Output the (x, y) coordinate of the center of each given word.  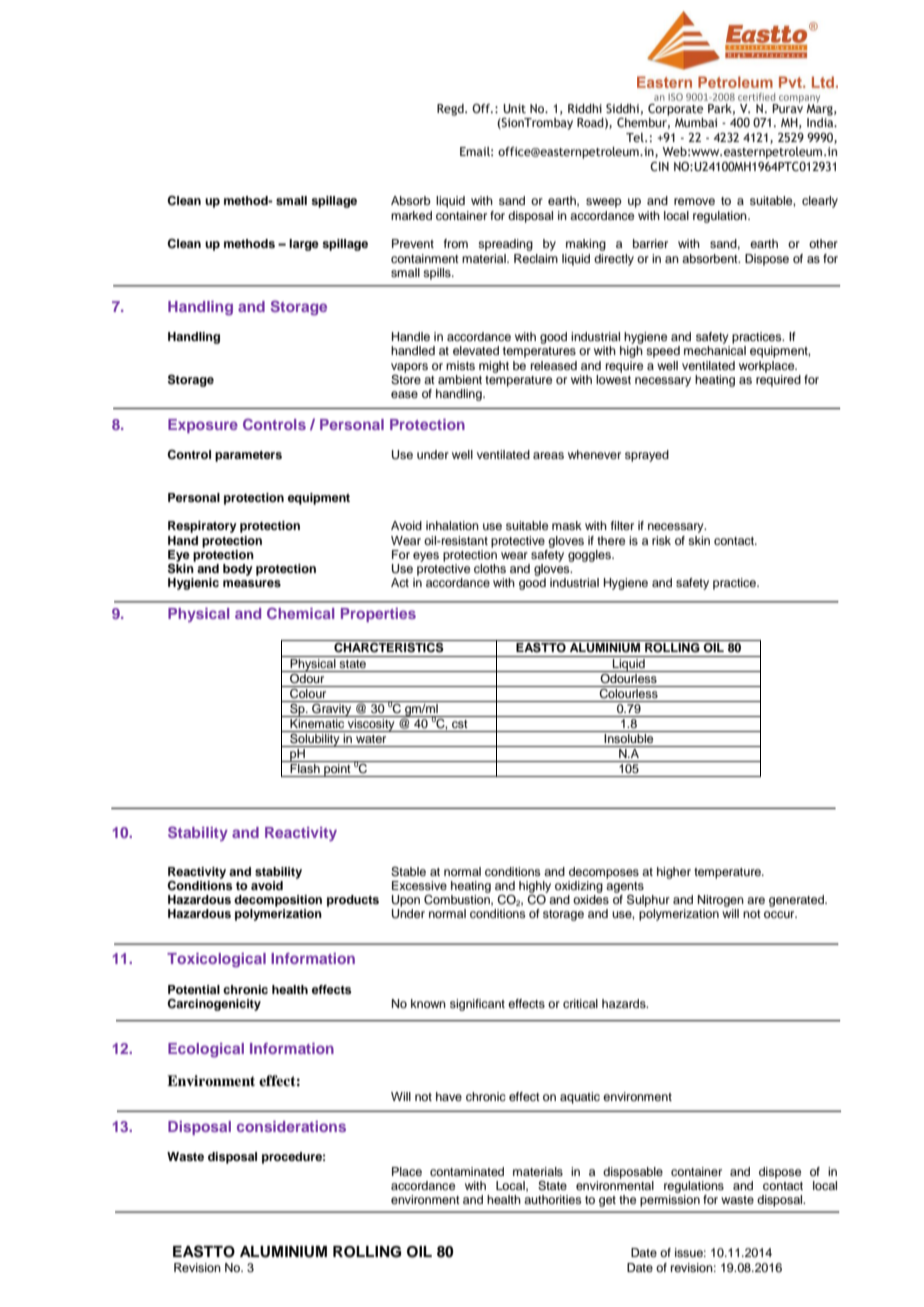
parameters (248, 456)
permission (670, 1201)
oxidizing (579, 887)
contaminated (467, 1171)
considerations (291, 1126)
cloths (490, 568)
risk (661, 540)
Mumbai (696, 122)
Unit (514, 108)
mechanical (715, 350)
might (494, 367)
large (304, 245)
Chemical (300, 613)
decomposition (278, 901)
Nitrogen (721, 901)
